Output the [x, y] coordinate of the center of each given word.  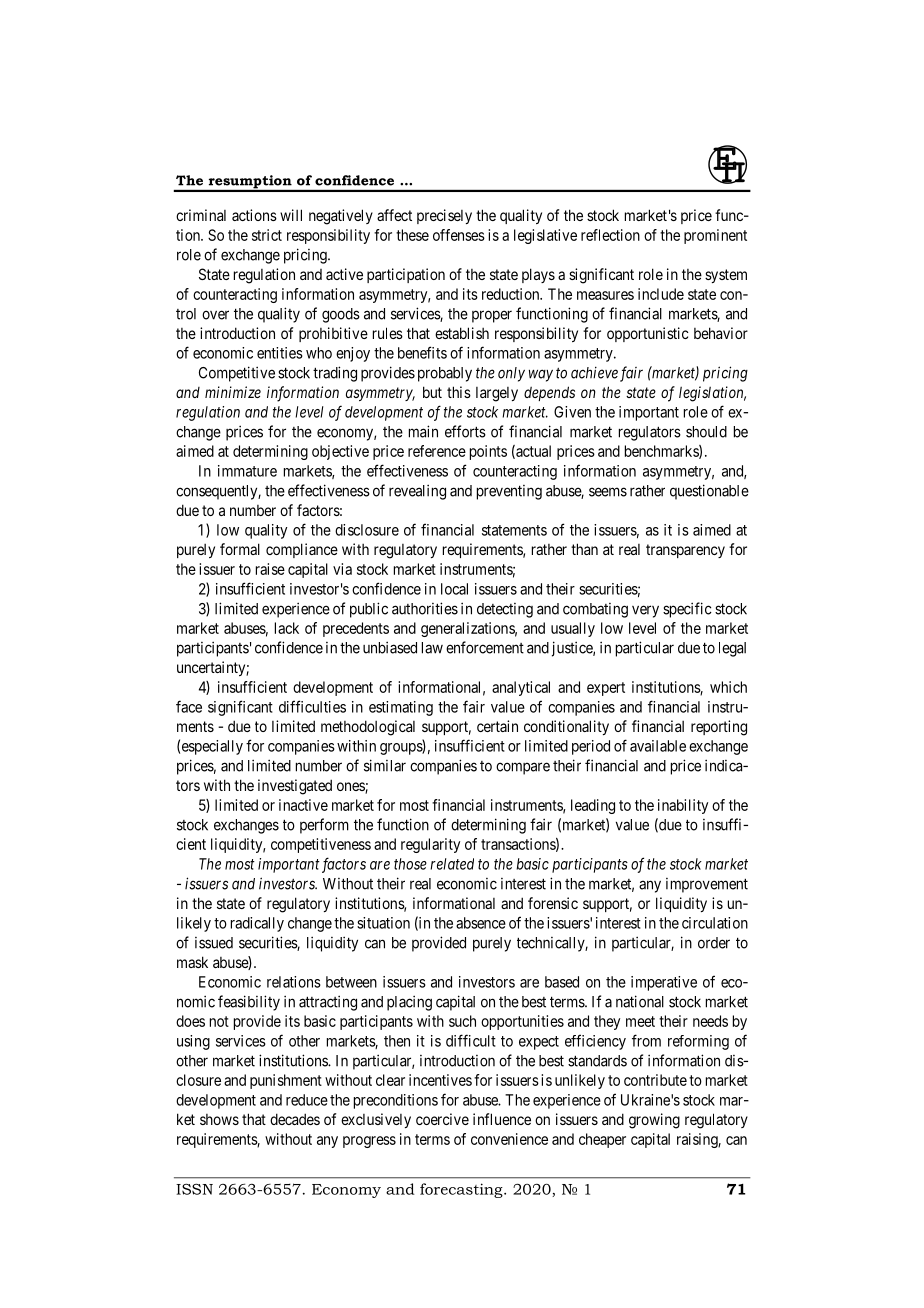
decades [295, 1119]
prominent [715, 236]
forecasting [462, 1190]
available [658, 746]
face [189, 706]
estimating [401, 708]
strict [267, 235]
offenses [459, 235]
